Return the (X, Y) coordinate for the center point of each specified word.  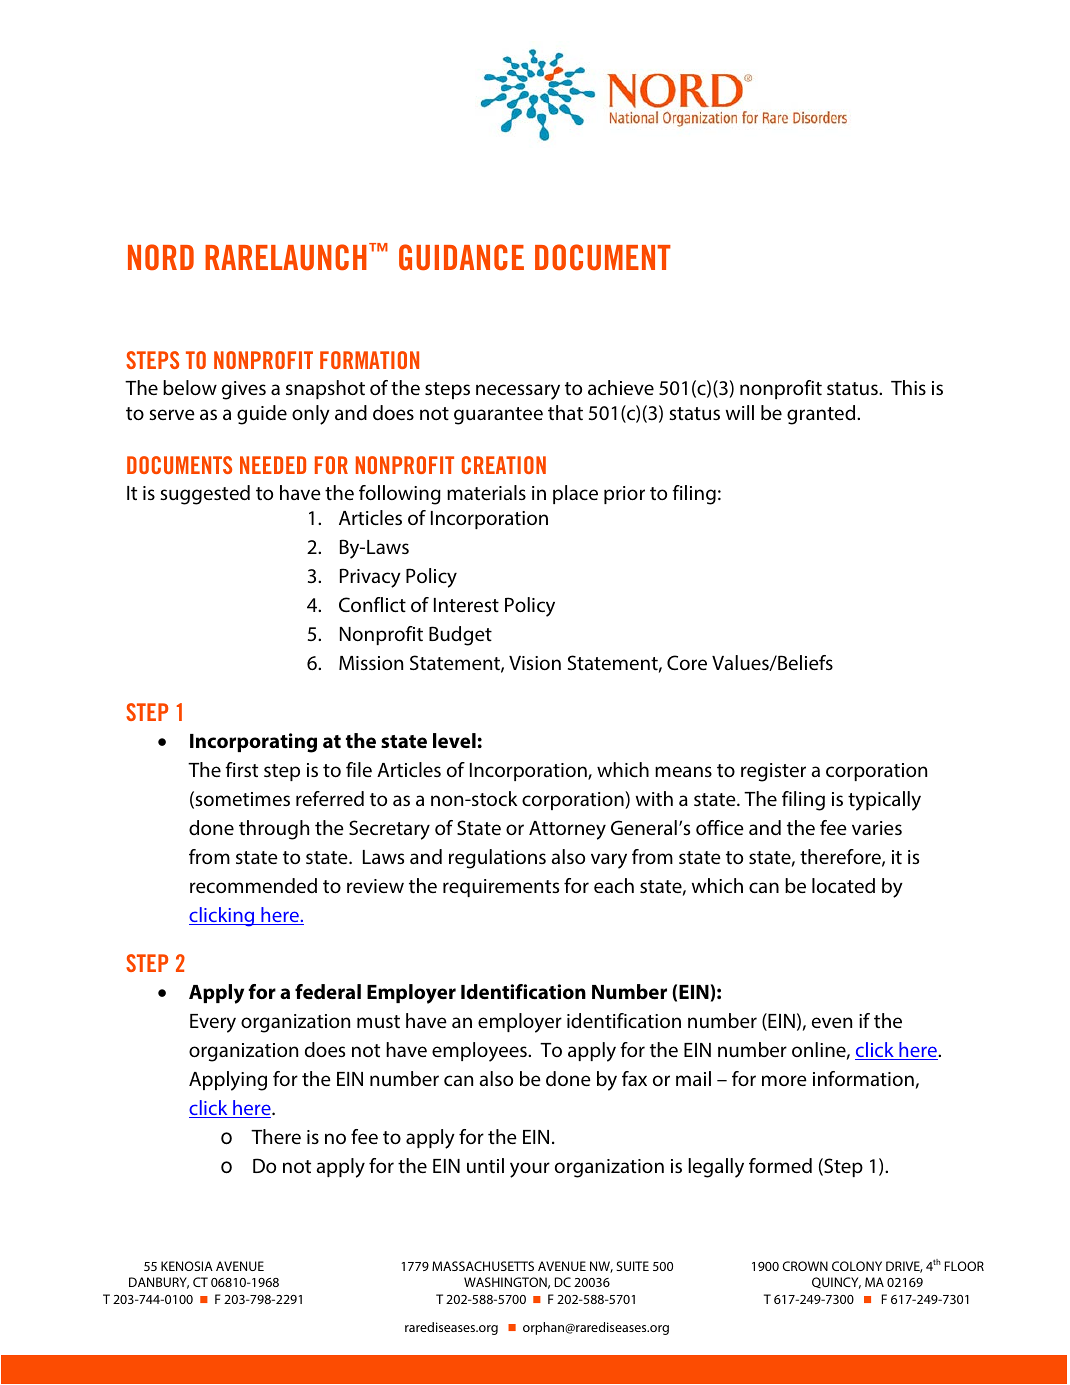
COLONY (857, 1266)
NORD (161, 257)
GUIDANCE (461, 257)
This (908, 387)
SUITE (632, 1266)
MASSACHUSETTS (483, 1266)
